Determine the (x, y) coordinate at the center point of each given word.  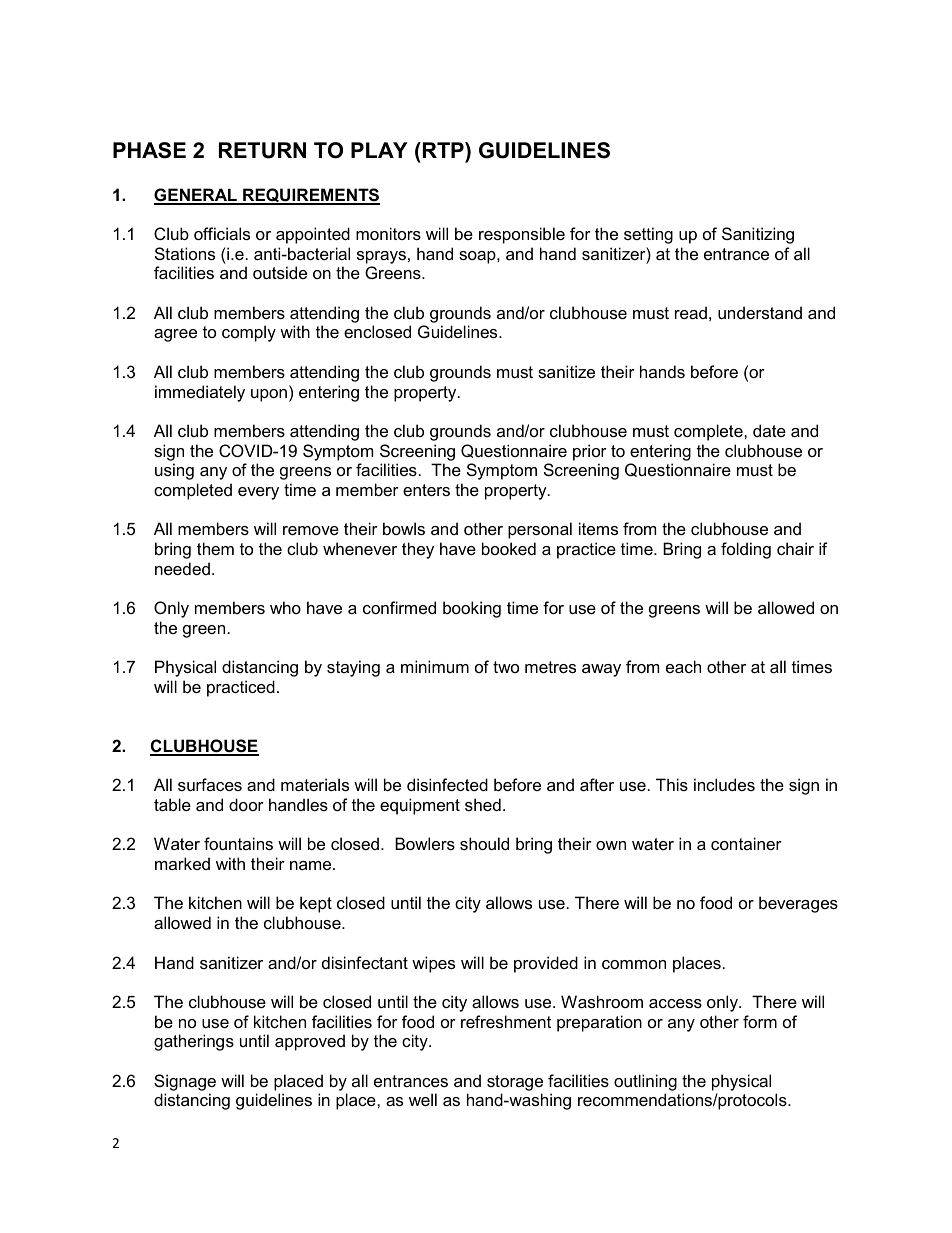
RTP (443, 150)
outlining (645, 1082)
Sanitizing (758, 235)
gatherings (194, 1042)
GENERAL (196, 196)
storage (515, 1083)
